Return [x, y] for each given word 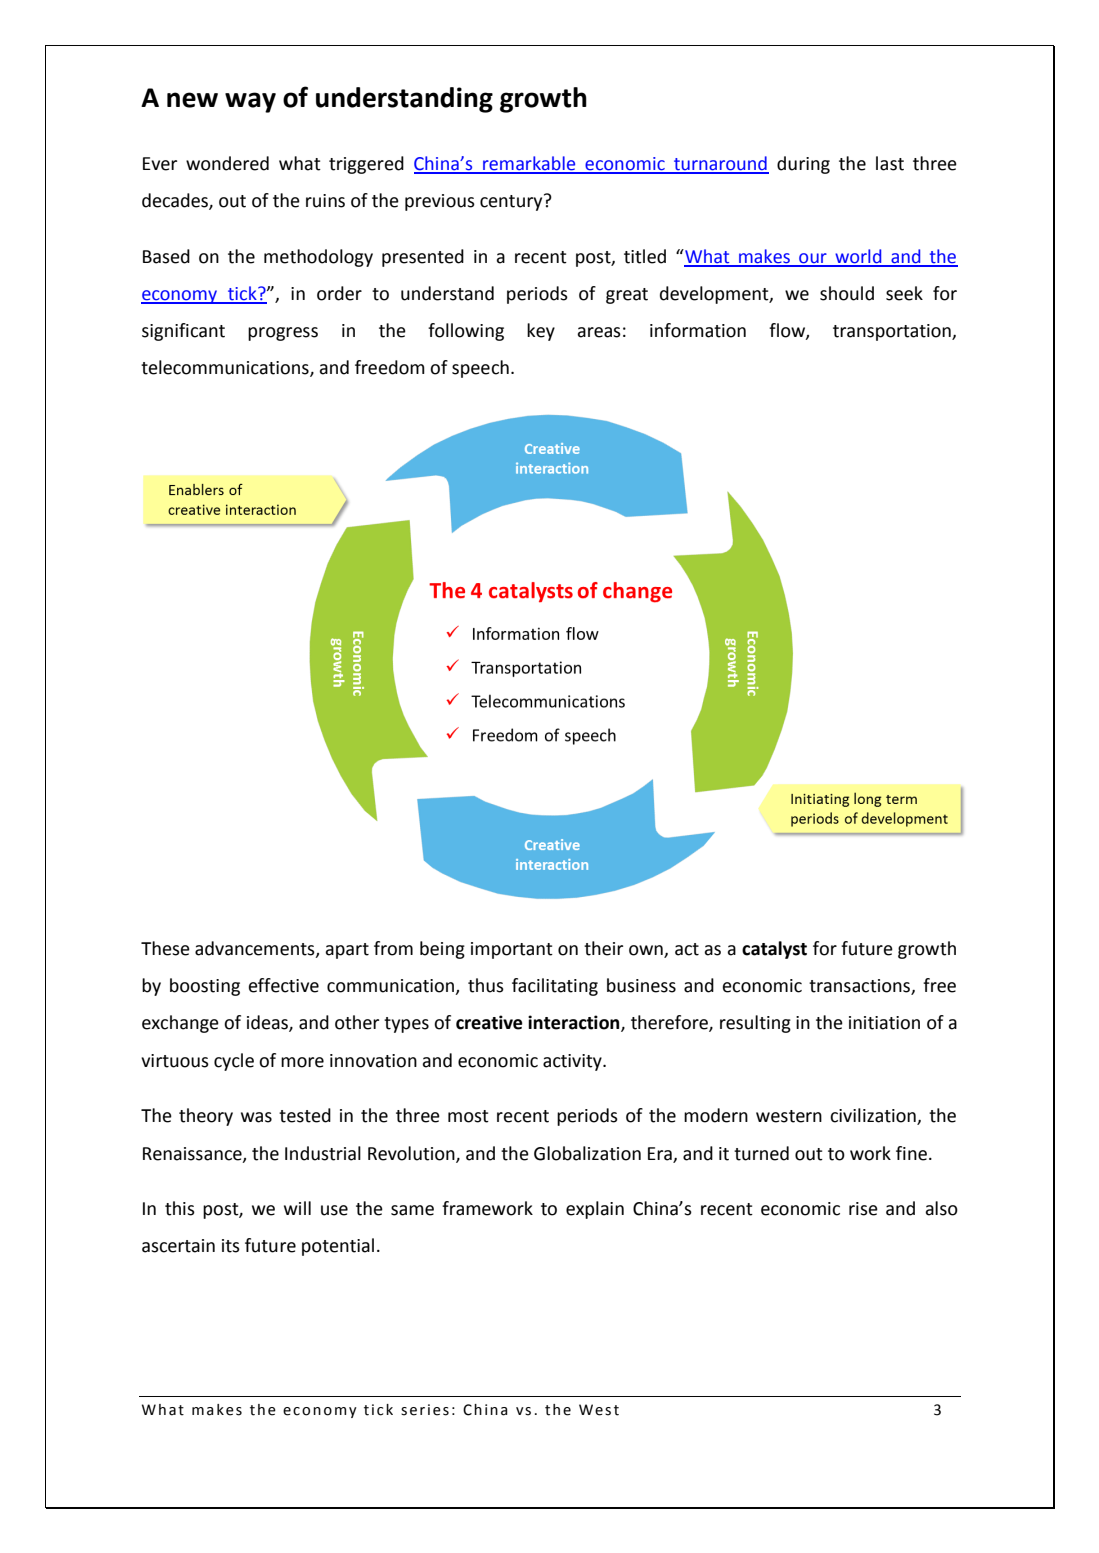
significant [183, 332]
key [541, 332]
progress [283, 334]
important [512, 950]
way [250, 102]
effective [284, 985]
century [512, 202]
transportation [893, 332]
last [890, 163]
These [165, 948]
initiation [884, 1023]
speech [480, 369]
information [698, 330]
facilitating [555, 987]
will [297, 1208]
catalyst [774, 950]
